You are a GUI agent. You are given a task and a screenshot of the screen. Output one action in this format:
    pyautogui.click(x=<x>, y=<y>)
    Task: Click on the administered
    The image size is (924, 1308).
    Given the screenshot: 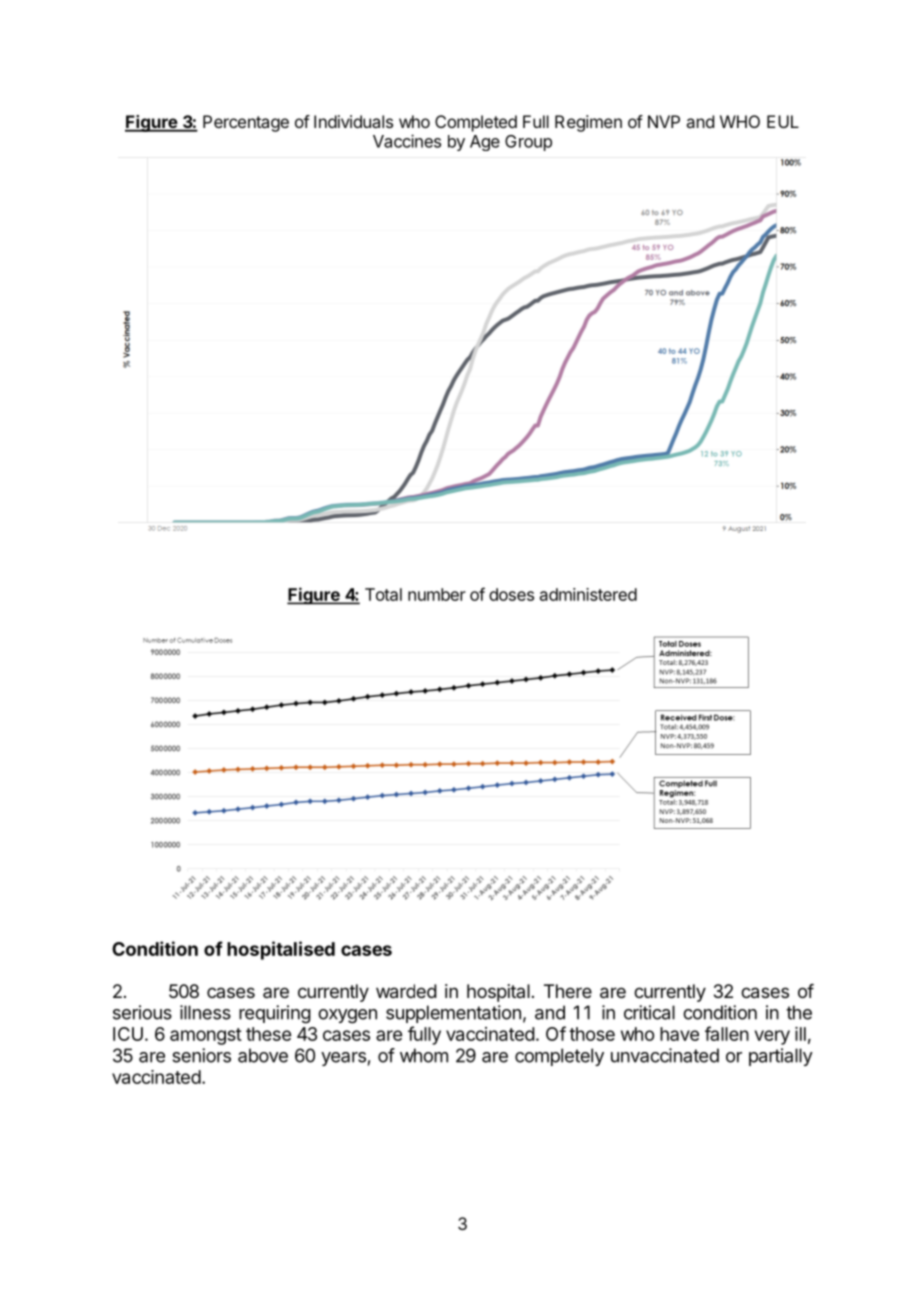 What is the action you would take?
    pyautogui.click(x=588, y=594)
